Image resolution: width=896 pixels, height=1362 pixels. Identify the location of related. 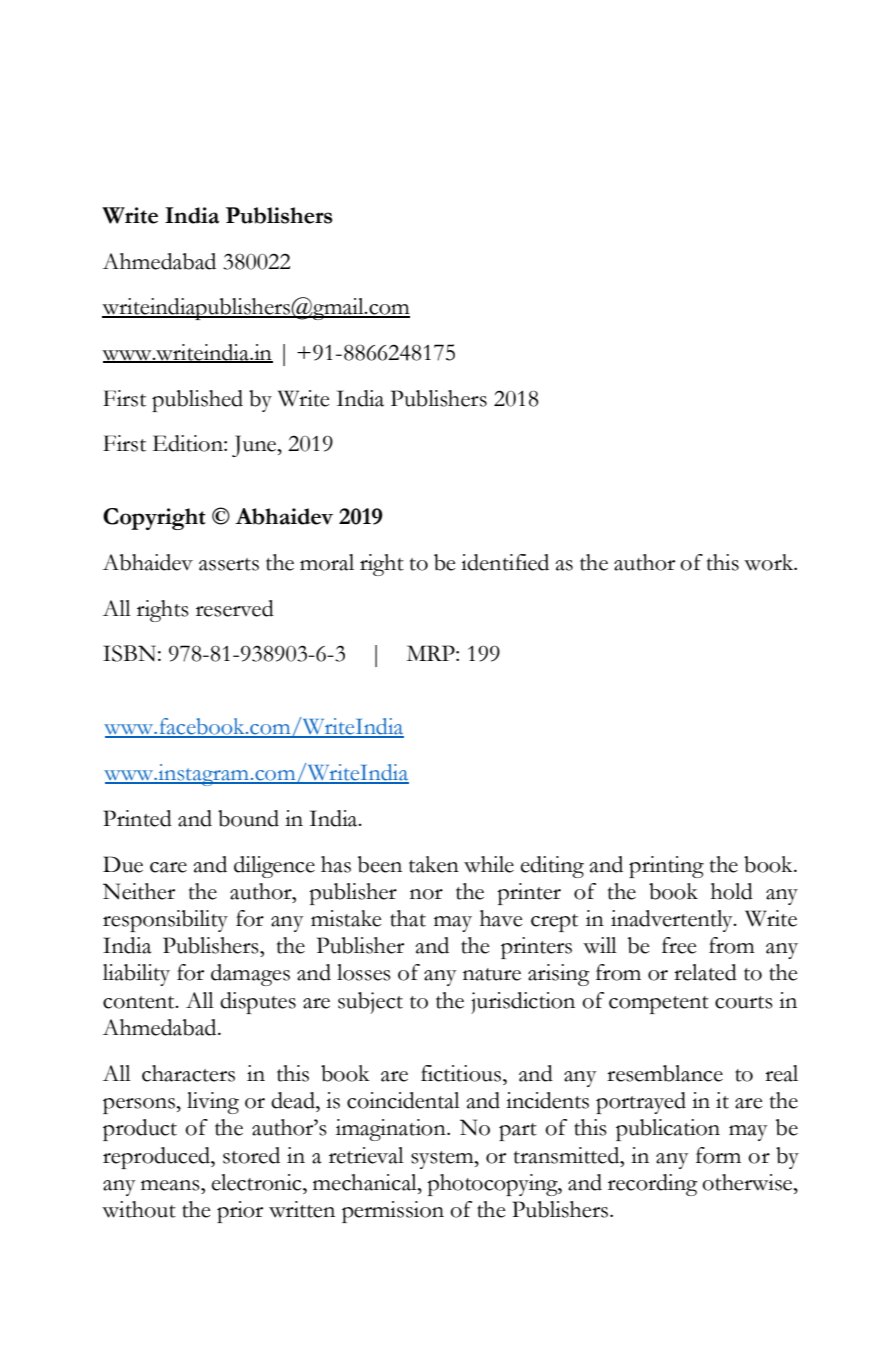
(705, 972).
